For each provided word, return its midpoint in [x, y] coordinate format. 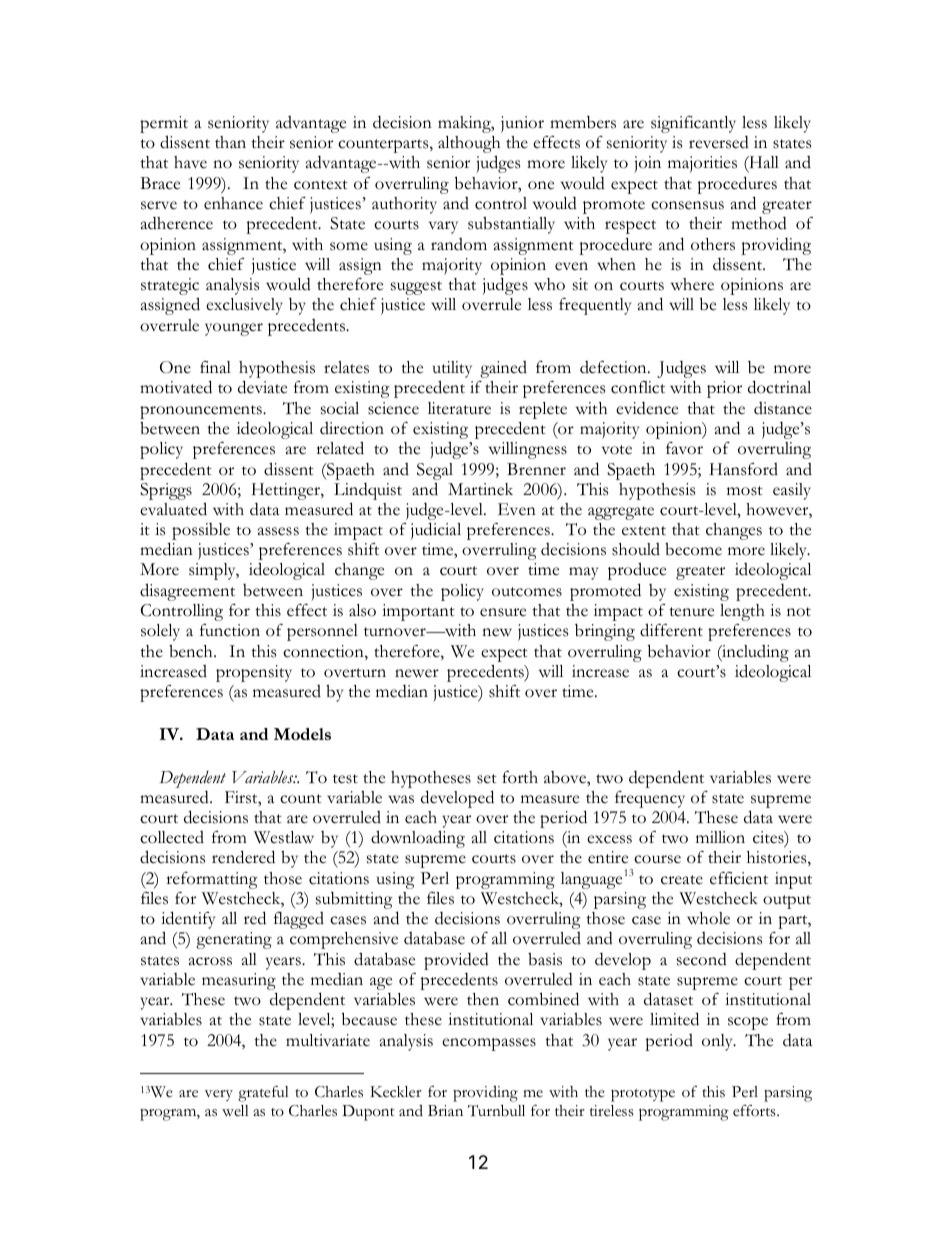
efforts [755, 1111]
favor [684, 448]
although [469, 146]
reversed [719, 142]
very [218, 1095]
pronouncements [202, 412]
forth [520, 777]
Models [302, 734]
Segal [435, 471]
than [230, 142]
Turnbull [496, 1110]
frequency [650, 799]
